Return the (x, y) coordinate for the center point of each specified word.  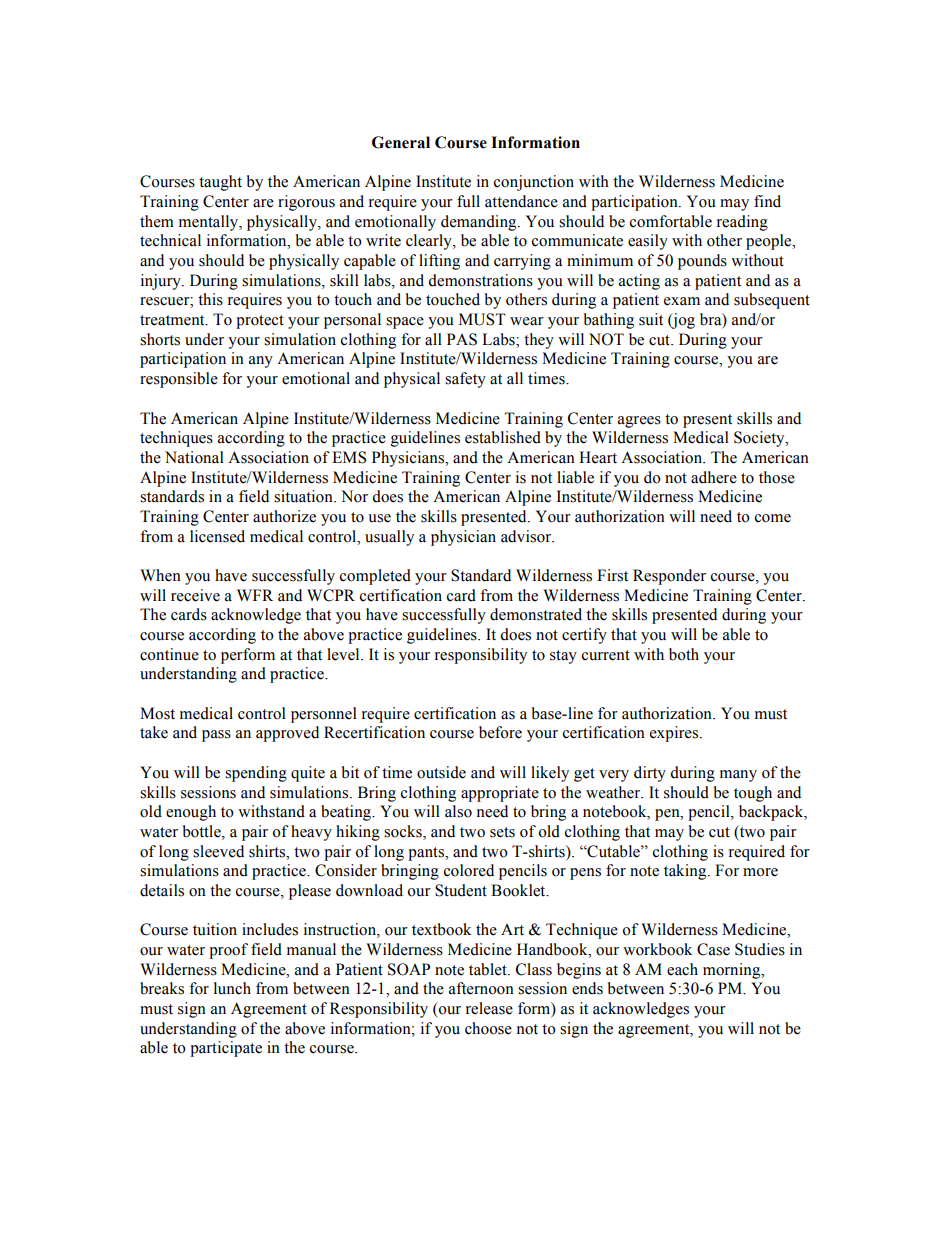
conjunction (534, 183)
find (767, 201)
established (503, 437)
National (194, 457)
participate (226, 1049)
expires (675, 734)
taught (220, 183)
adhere (714, 477)
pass (216, 736)
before (500, 732)
